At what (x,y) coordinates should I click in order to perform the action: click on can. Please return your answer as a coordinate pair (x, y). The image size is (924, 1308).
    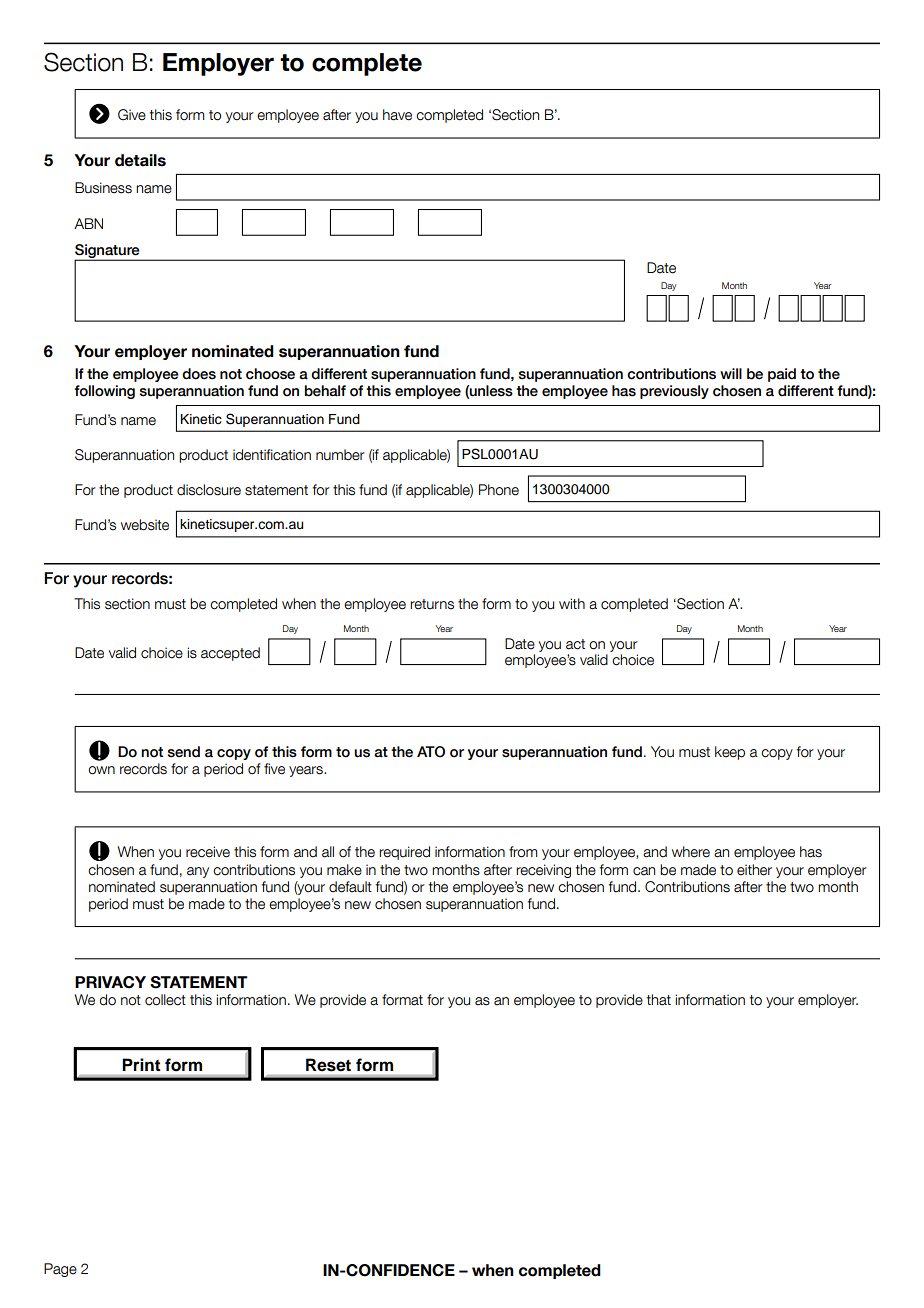
    Looking at the image, I should click on (644, 871).
